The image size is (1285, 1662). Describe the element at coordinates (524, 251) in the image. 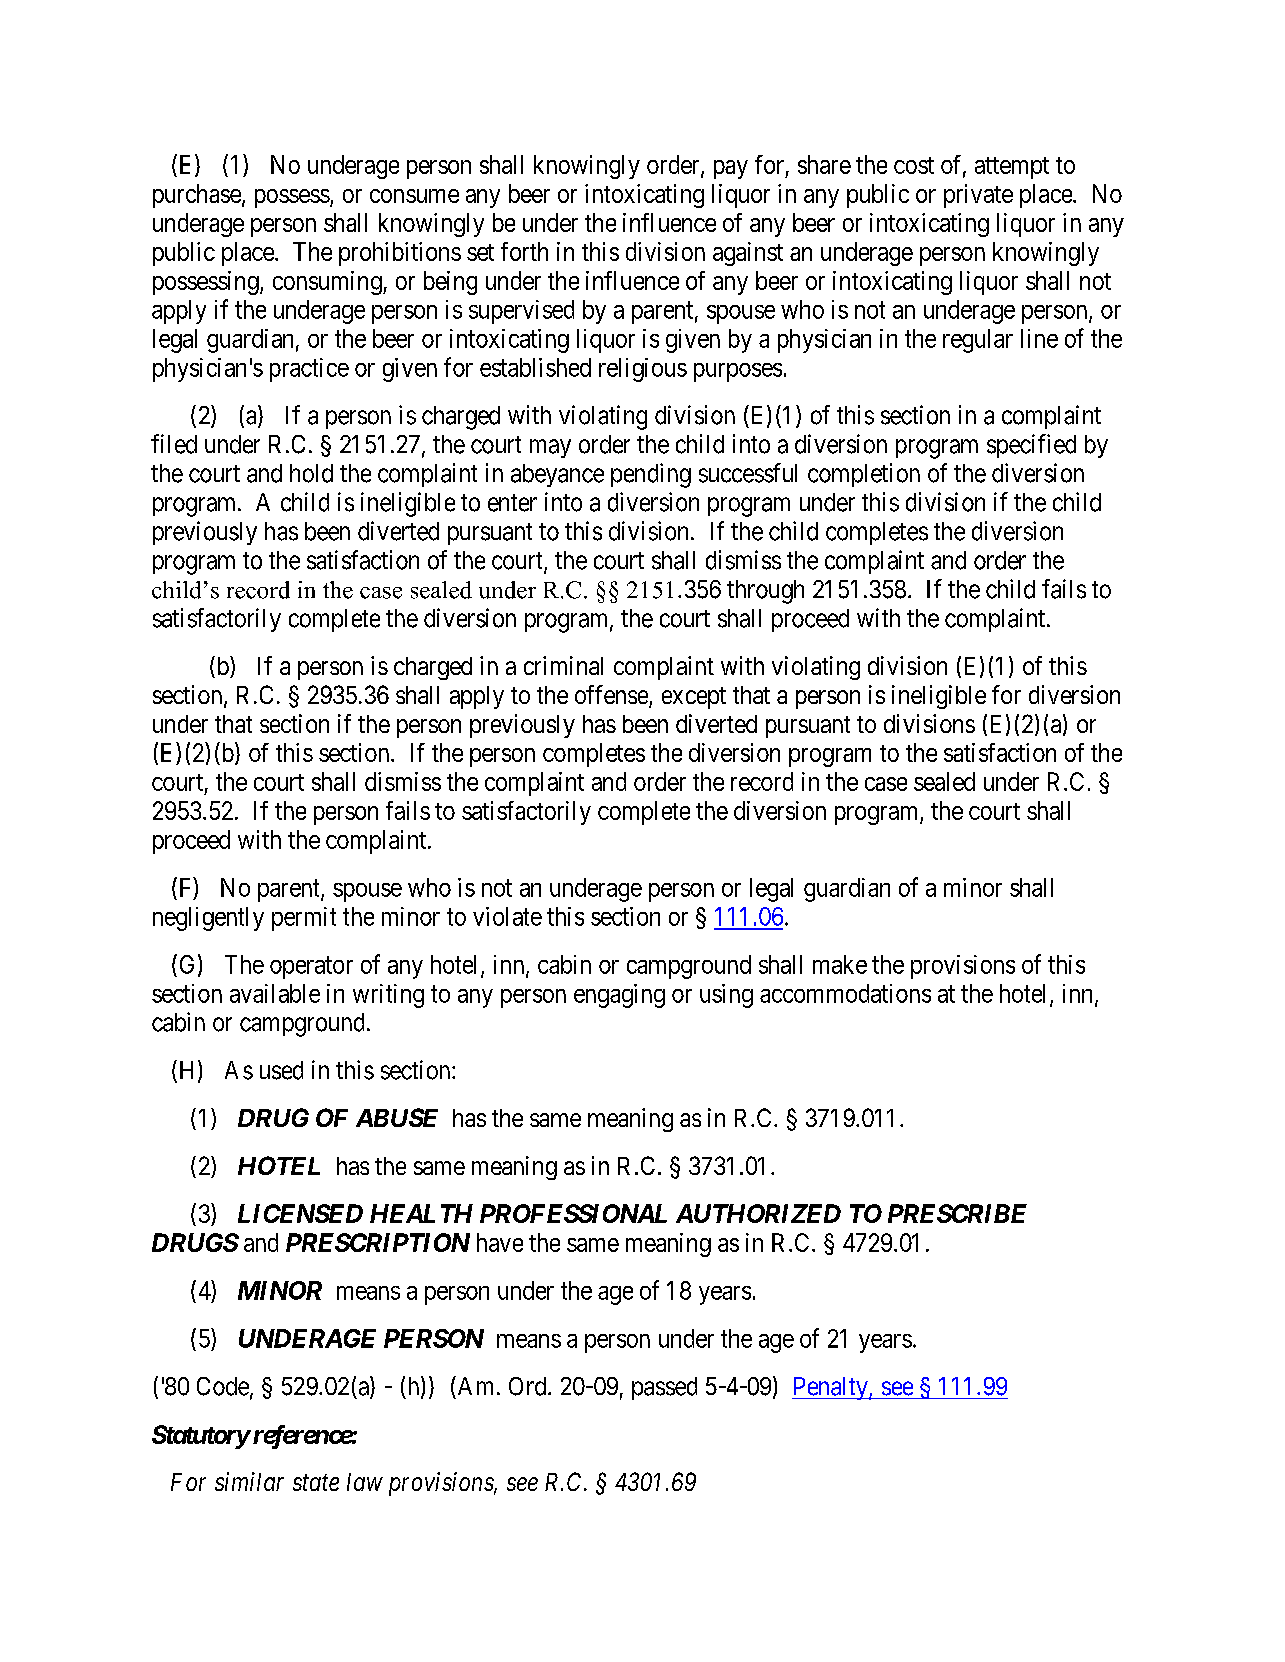

I see `forth` at that location.
